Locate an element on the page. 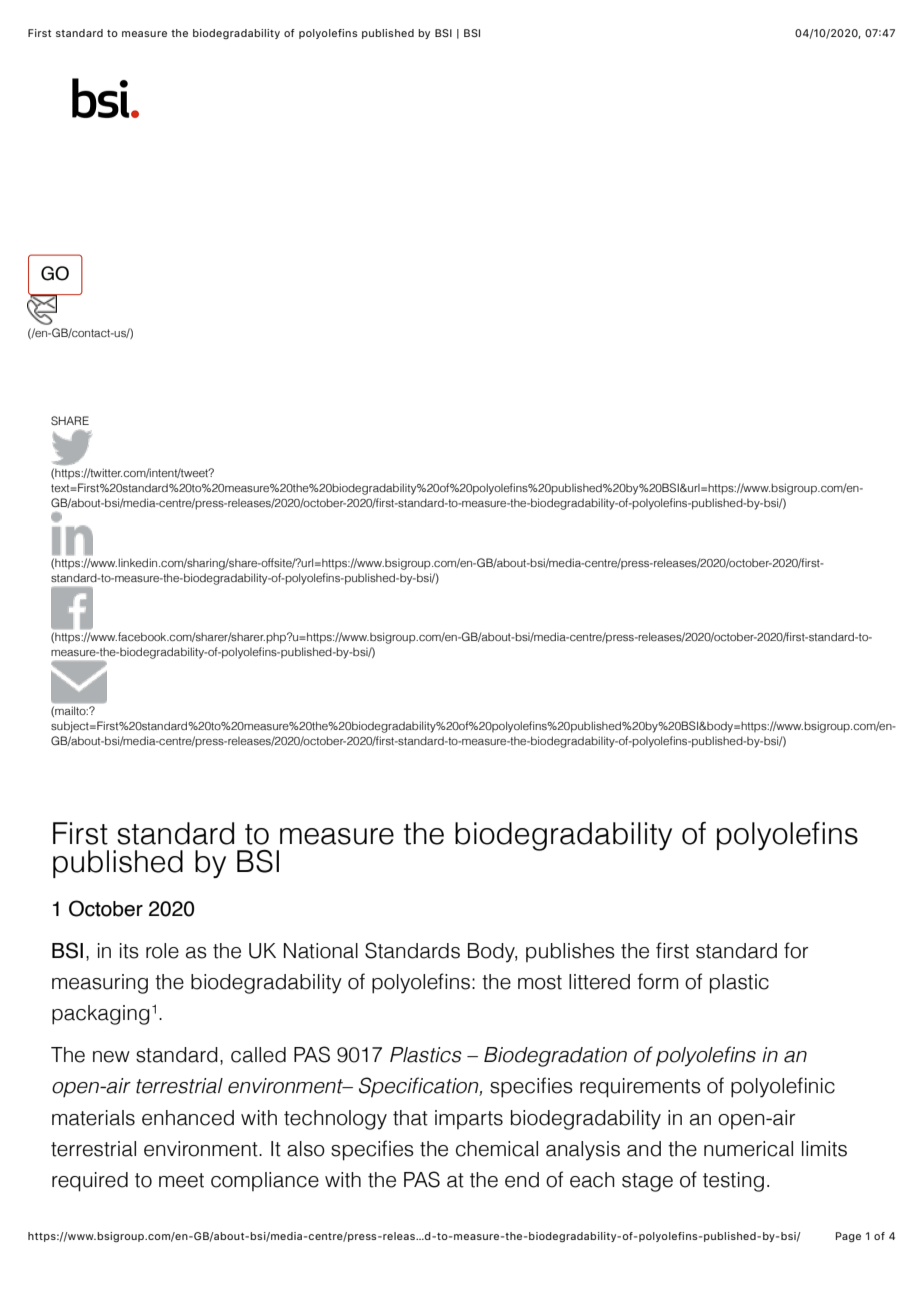 This document has width=924, height=1308. required is located at coordinates (90, 1182).
